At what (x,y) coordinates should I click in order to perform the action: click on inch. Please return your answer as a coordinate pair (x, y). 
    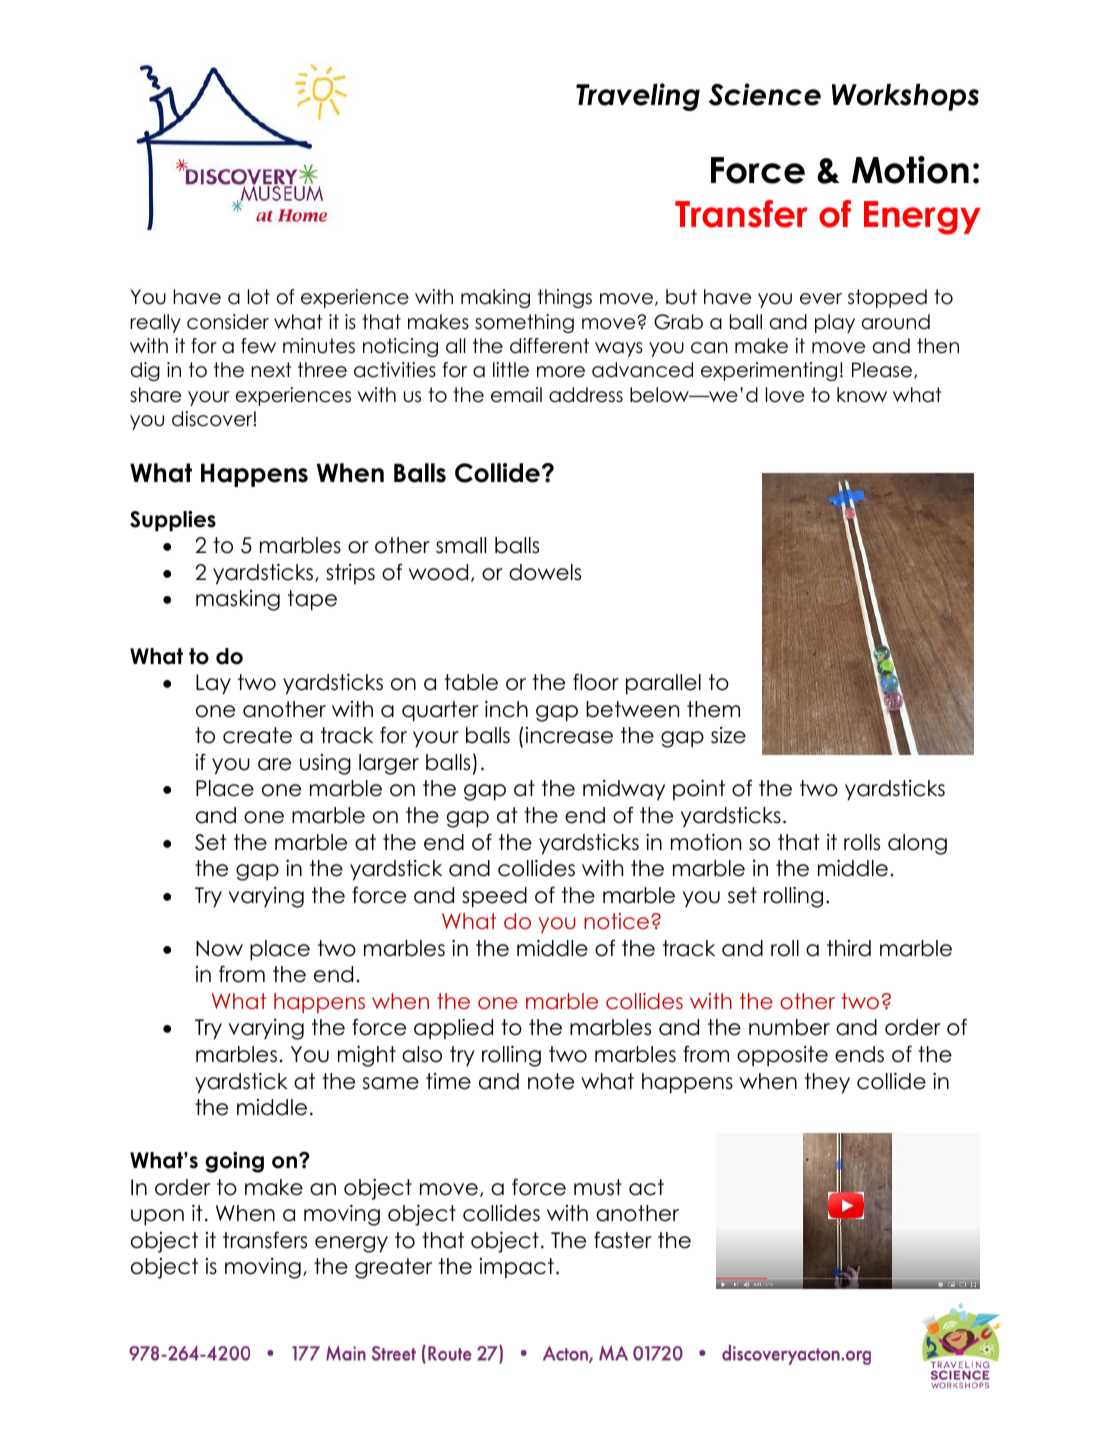
    Looking at the image, I should click on (506, 709).
